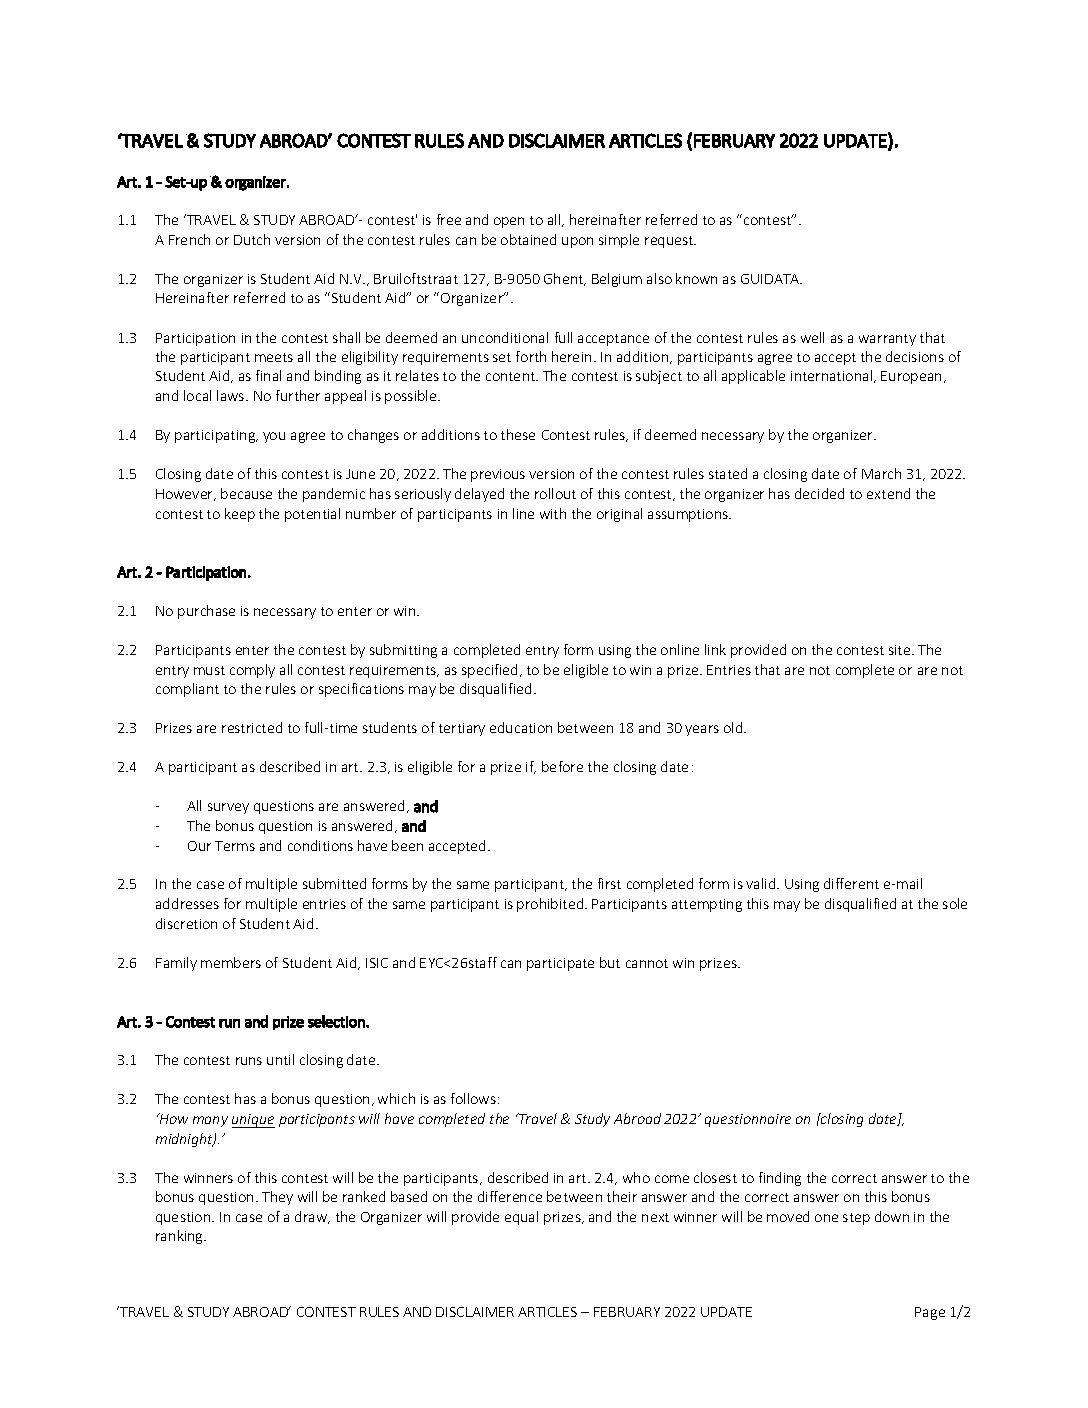  What do you see at coordinates (252, 727) in the image?
I see `restricted` at bounding box center [252, 727].
